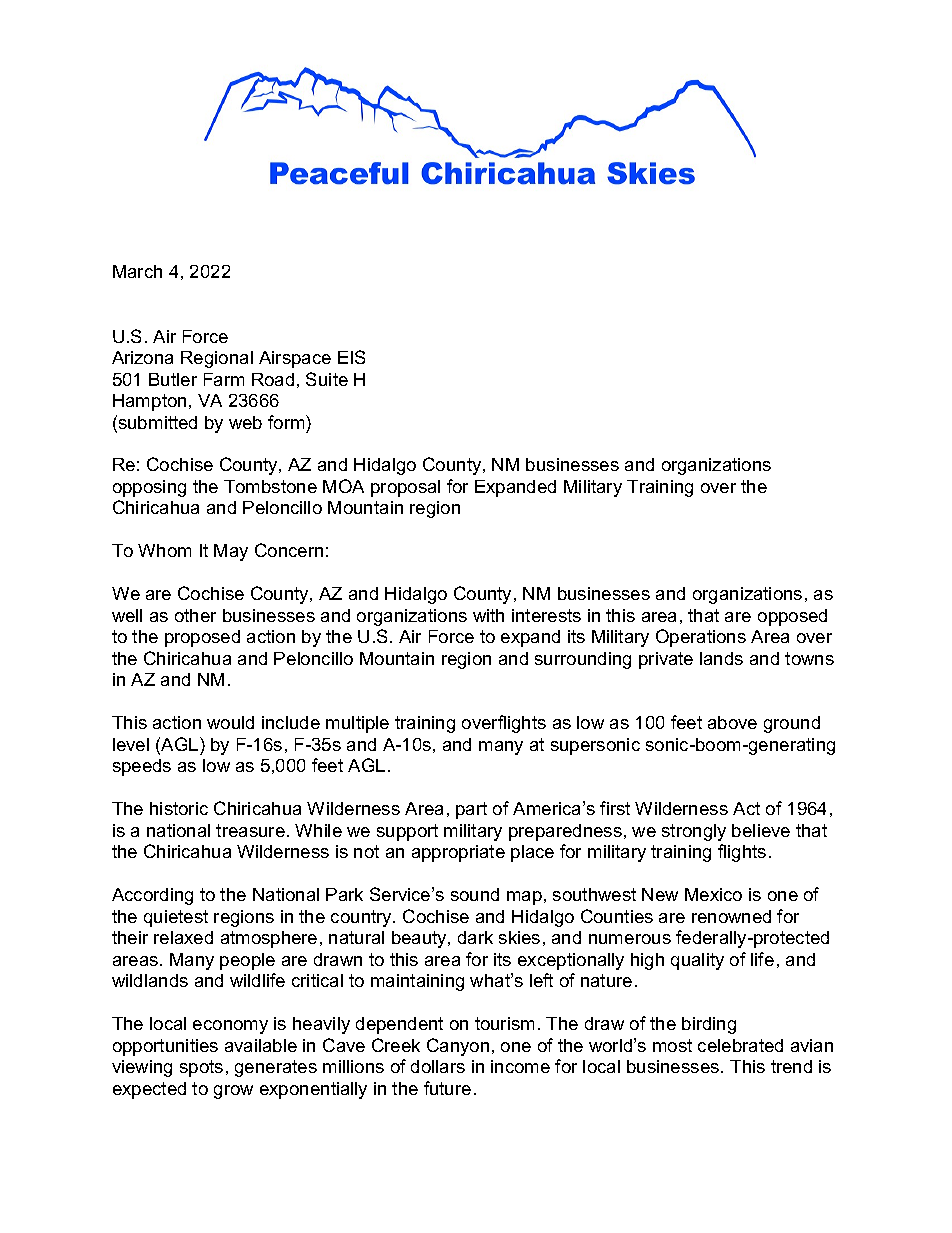 The image size is (952, 1233). I want to click on with, so click(488, 615).
